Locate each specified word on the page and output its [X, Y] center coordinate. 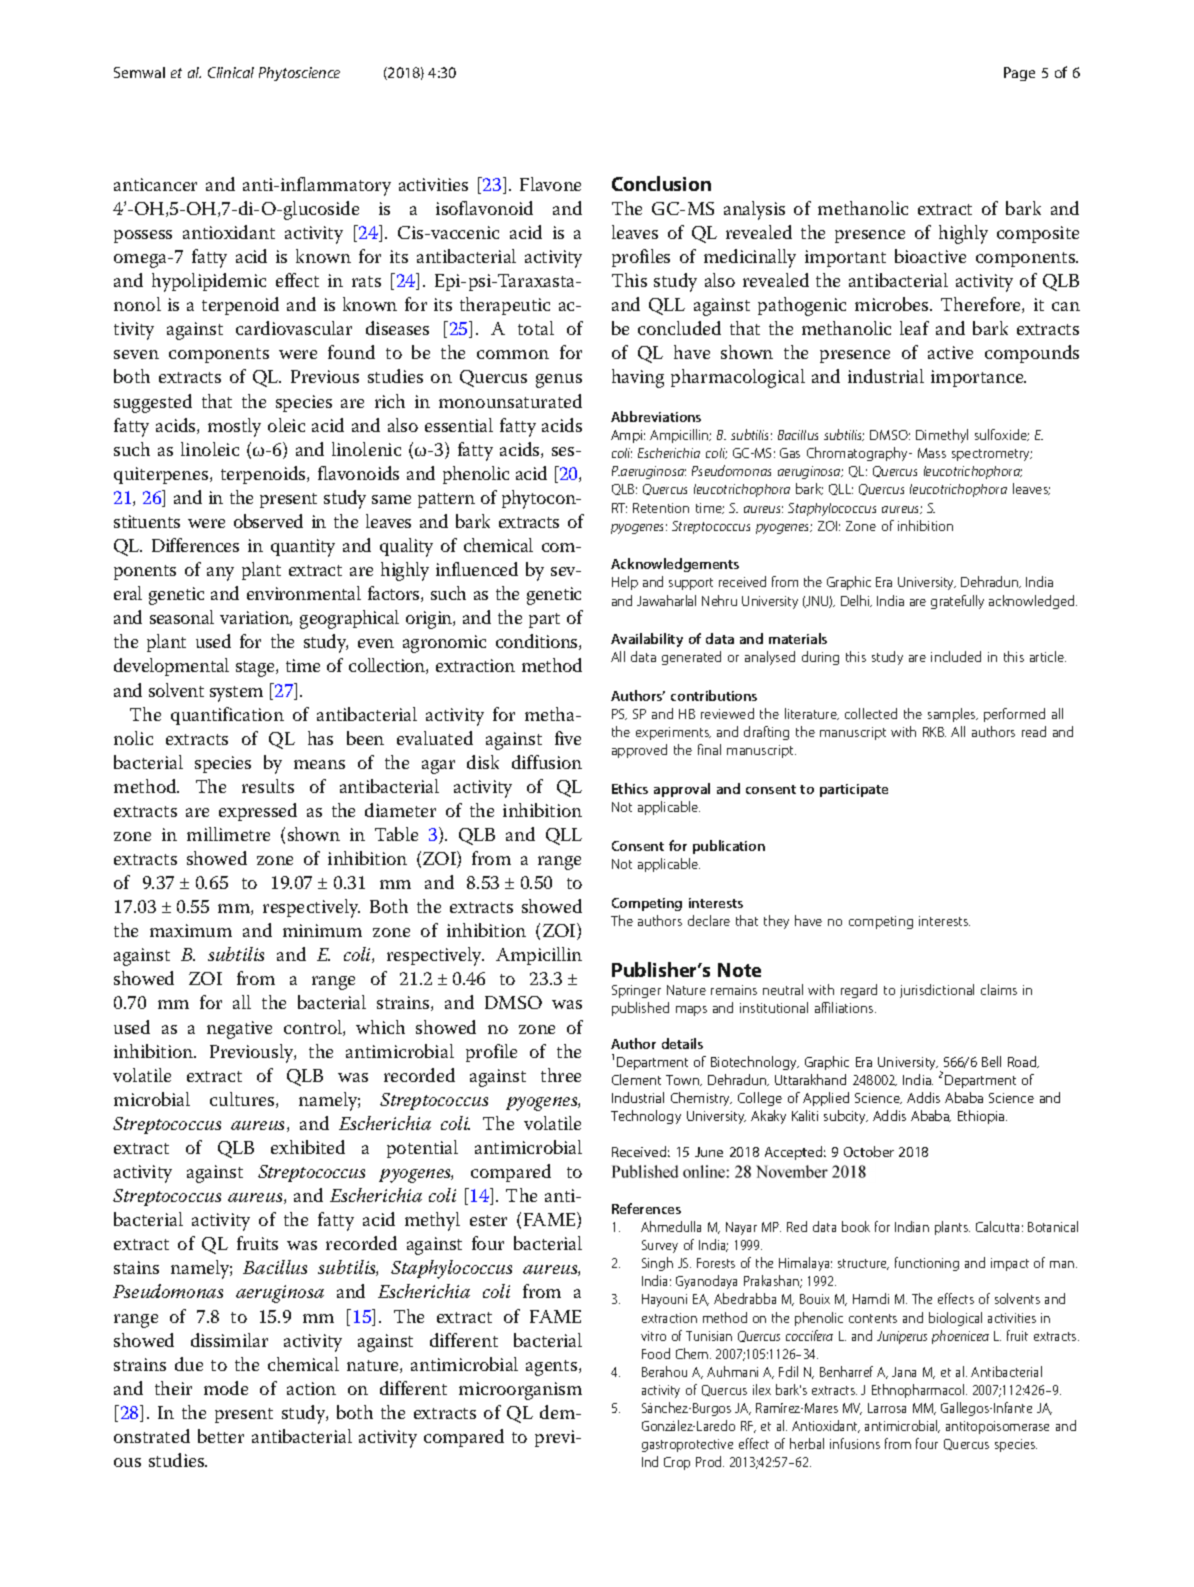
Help [625, 583]
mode [226, 1388]
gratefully [957, 602]
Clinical [231, 72]
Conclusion [661, 183]
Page [1019, 74]
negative [239, 1030]
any [220, 574]
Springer [636, 991]
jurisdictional [937, 991]
